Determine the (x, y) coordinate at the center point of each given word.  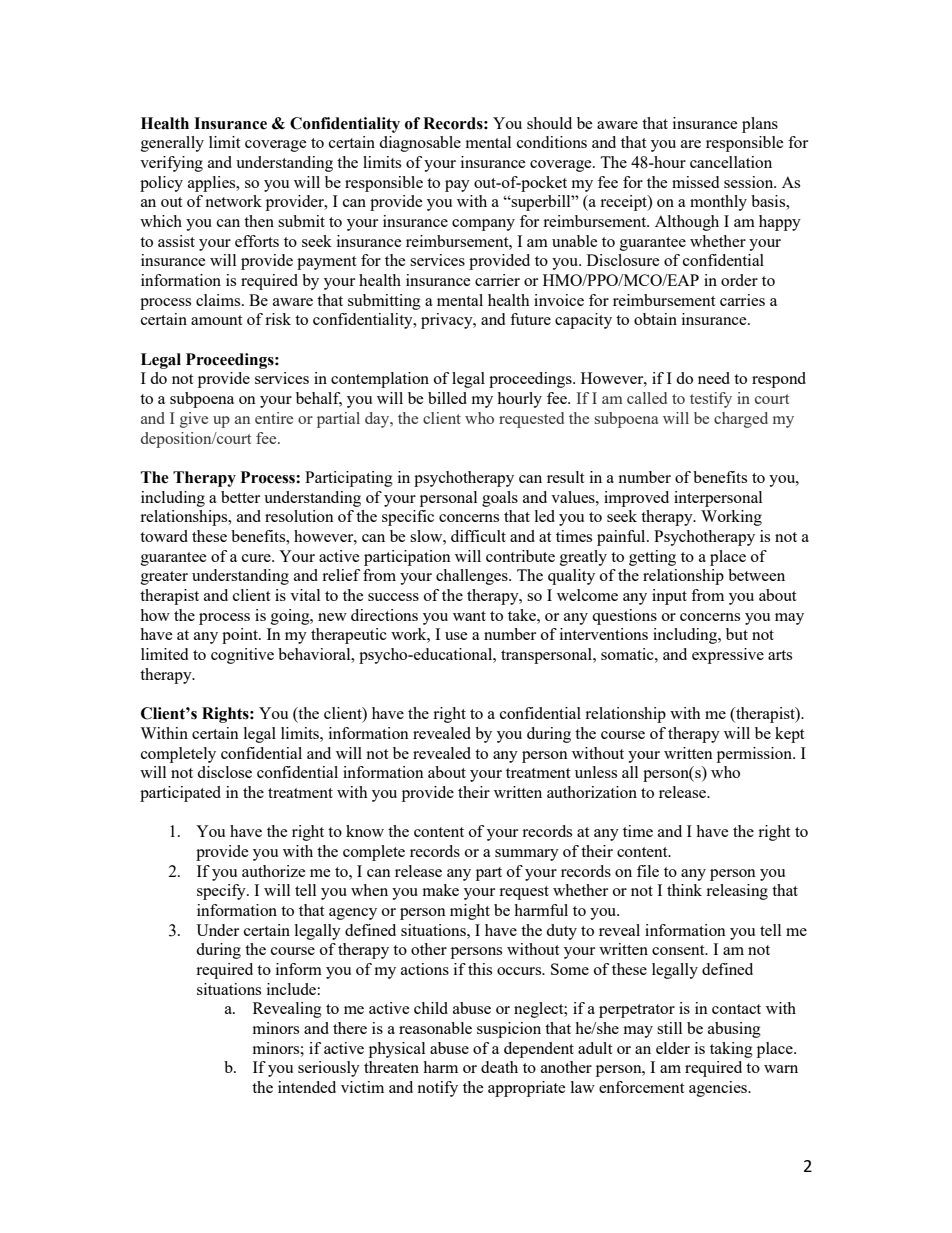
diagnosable (420, 144)
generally (172, 144)
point (241, 636)
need (714, 378)
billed (447, 398)
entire (274, 418)
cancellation (731, 162)
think (684, 890)
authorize (274, 871)
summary (527, 855)
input (669, 597)
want (469, 616)
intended (307, 1087)
